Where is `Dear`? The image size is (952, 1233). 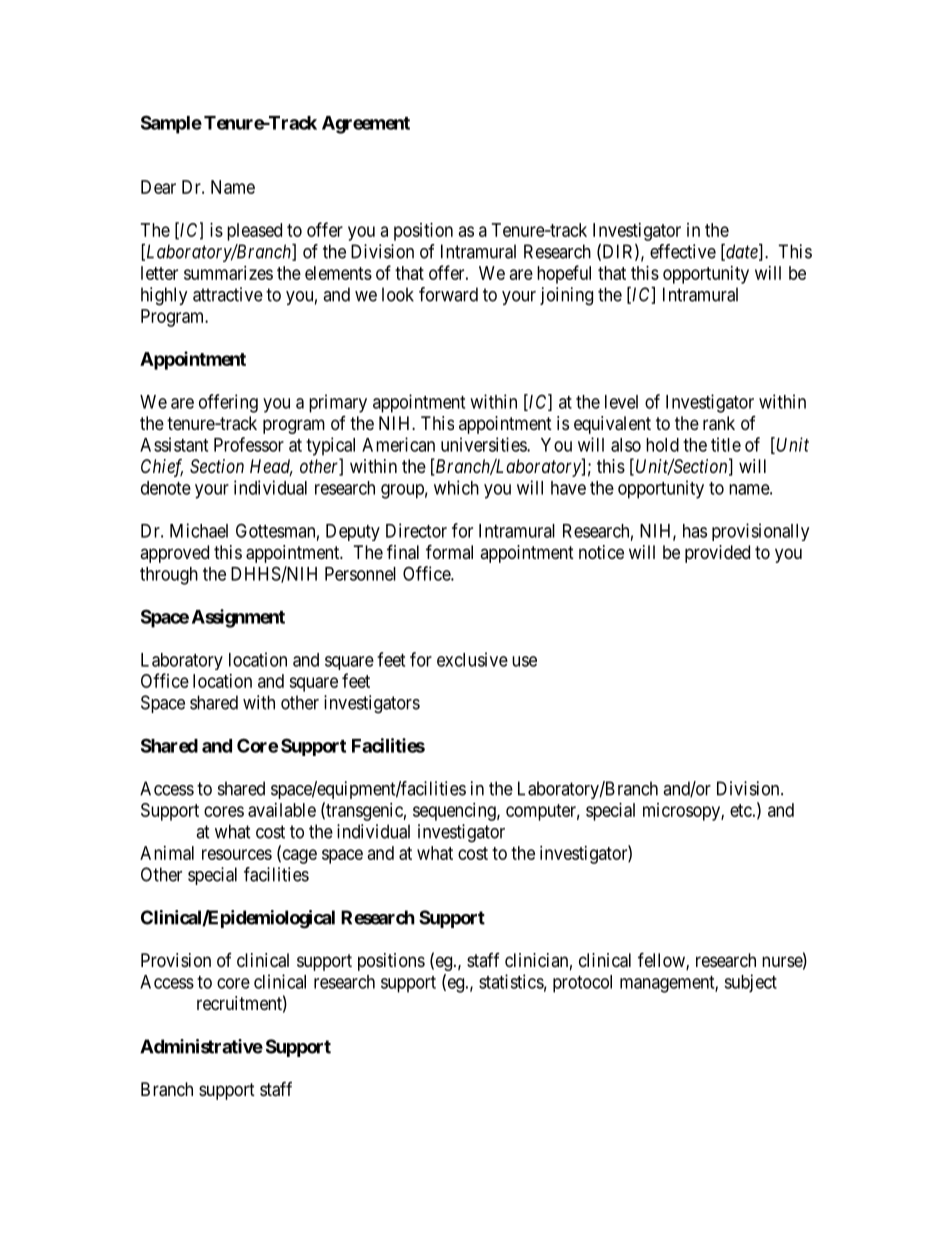
Dear is located at coordinates (158, 187).
